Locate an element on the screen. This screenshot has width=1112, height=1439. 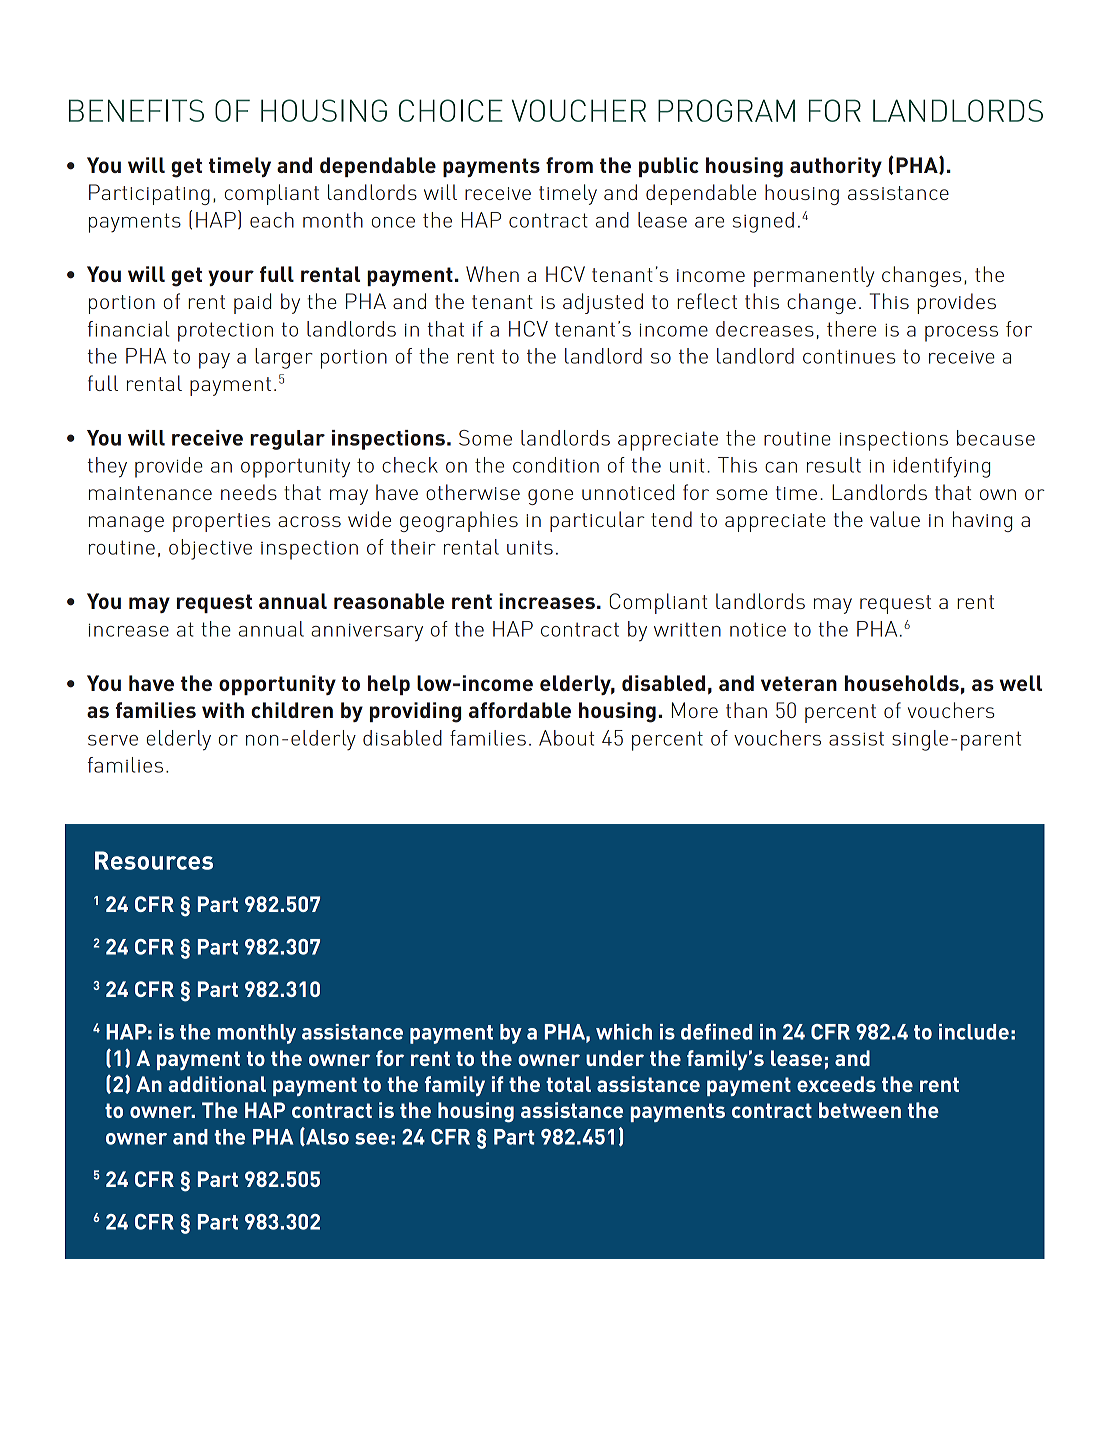
total is located at coordinates (568, 1084).
